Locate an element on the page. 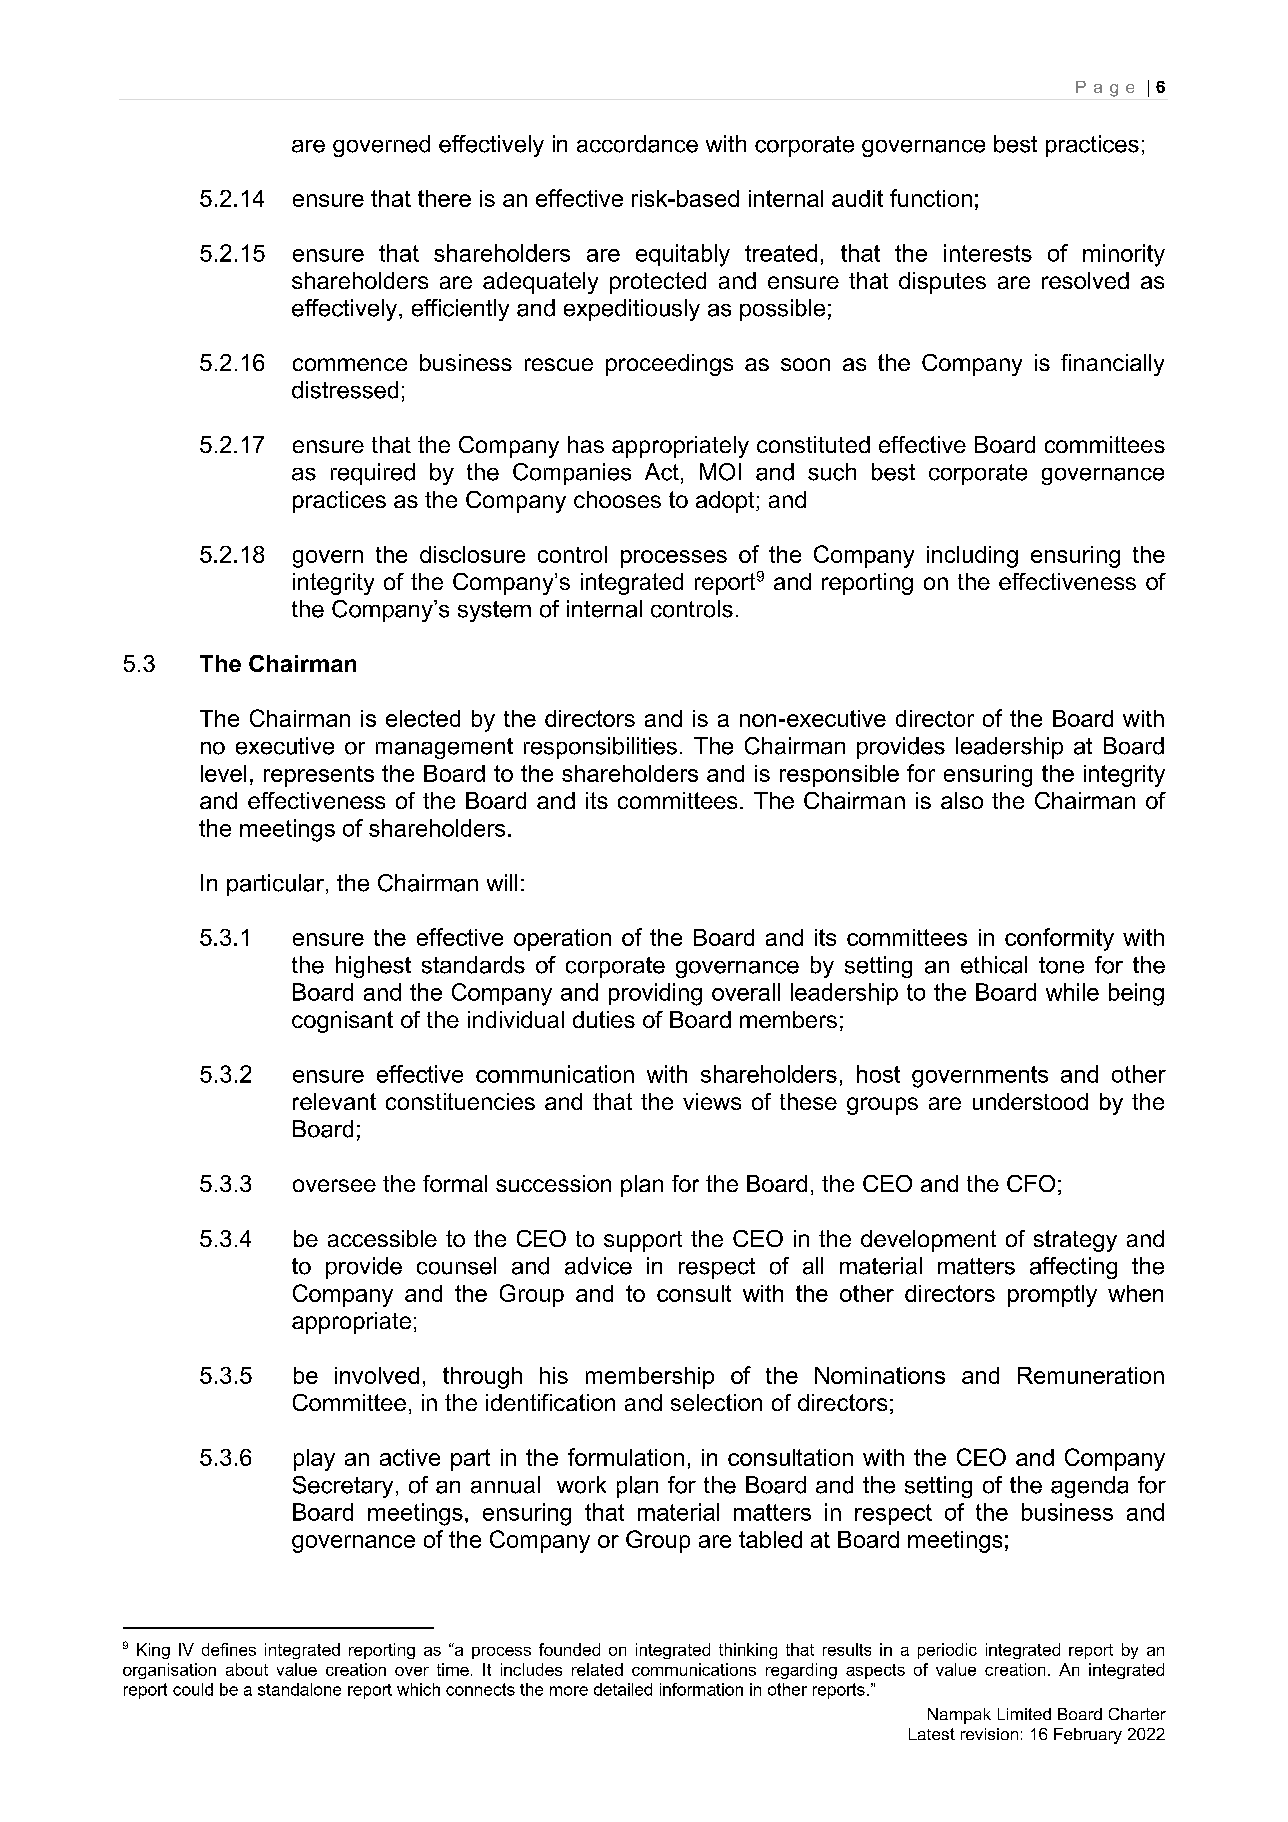 The width and height of the image is (1288, 1822). detailed is located at coordinates (623, 1689).
